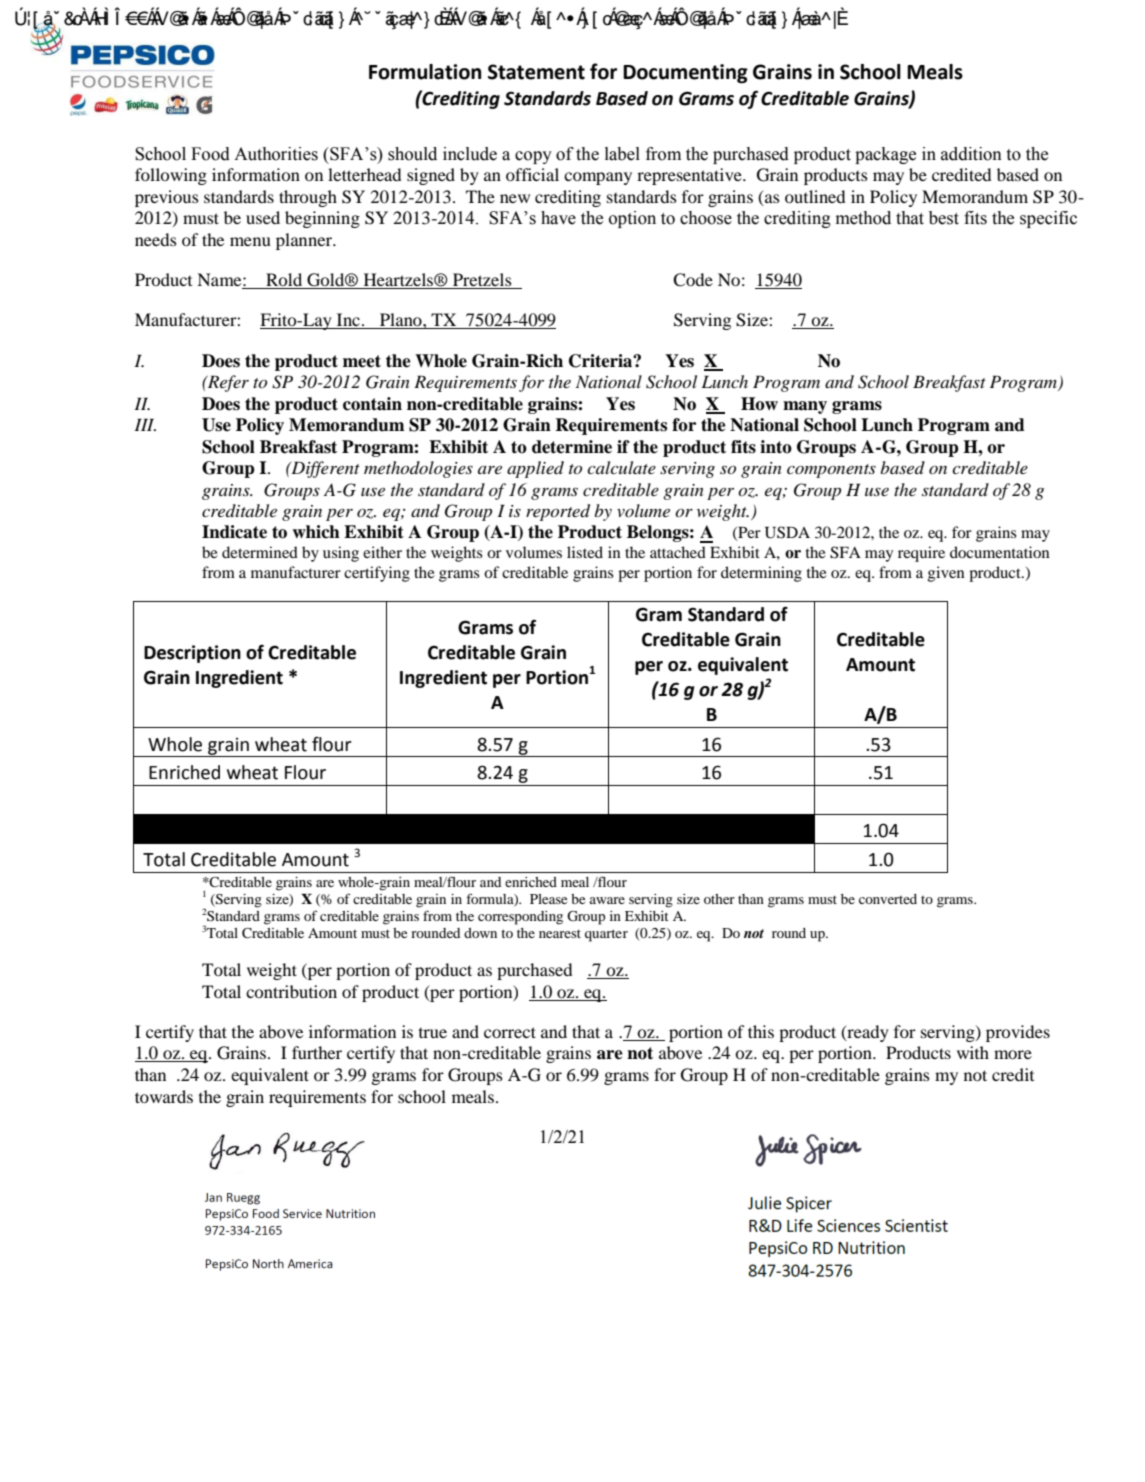 The image size is (1145, 1482). I want to click on given, so click(946, 574).
